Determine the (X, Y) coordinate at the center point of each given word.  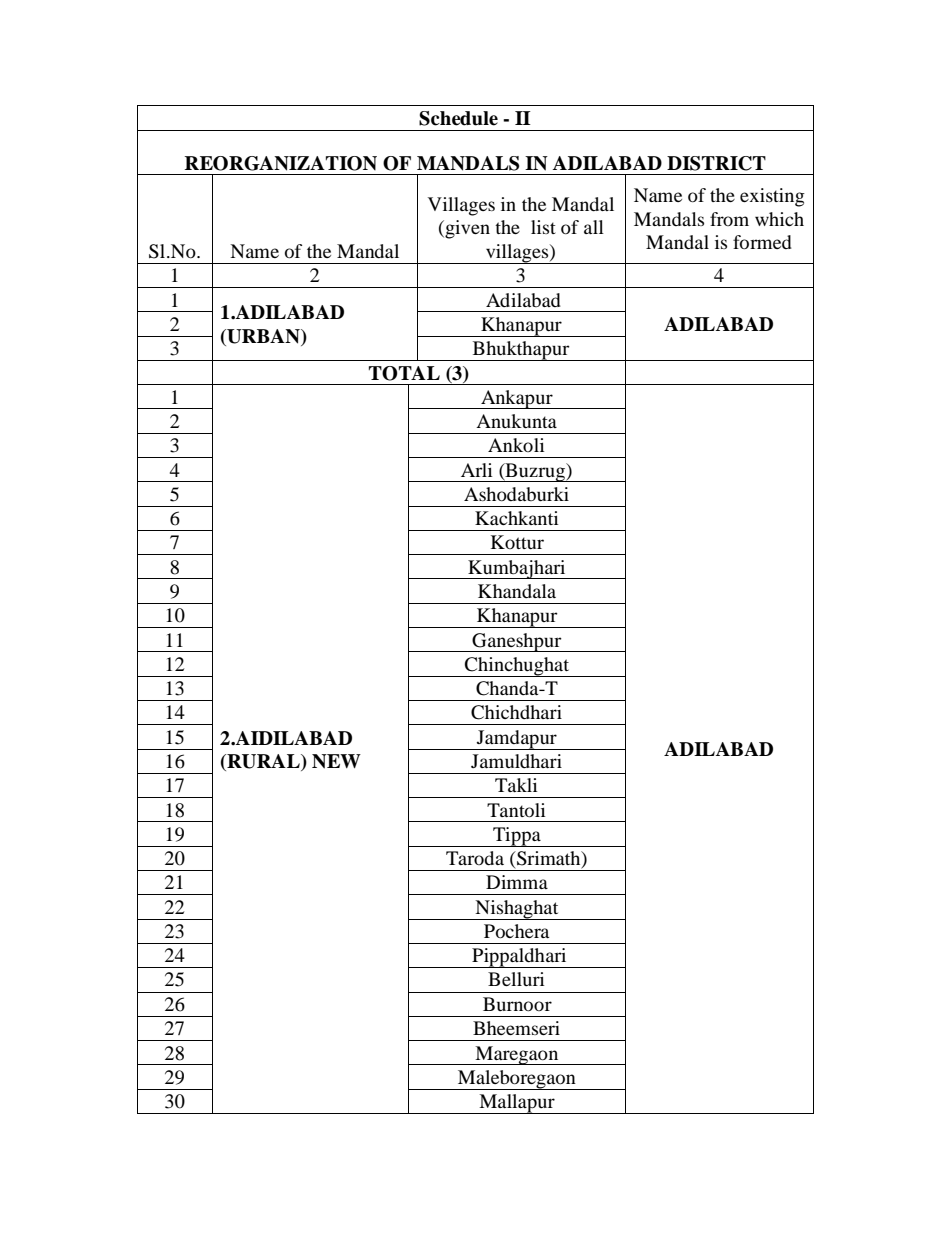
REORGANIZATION (281, 163)
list (543, 227)
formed (762, 242)
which (779, 219)
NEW (336, 761)
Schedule (458, 118)
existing (772, 197)
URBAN (263, 336)
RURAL (263, 762)
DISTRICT (716, 163)
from (729, 219)
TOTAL (404, 373)
